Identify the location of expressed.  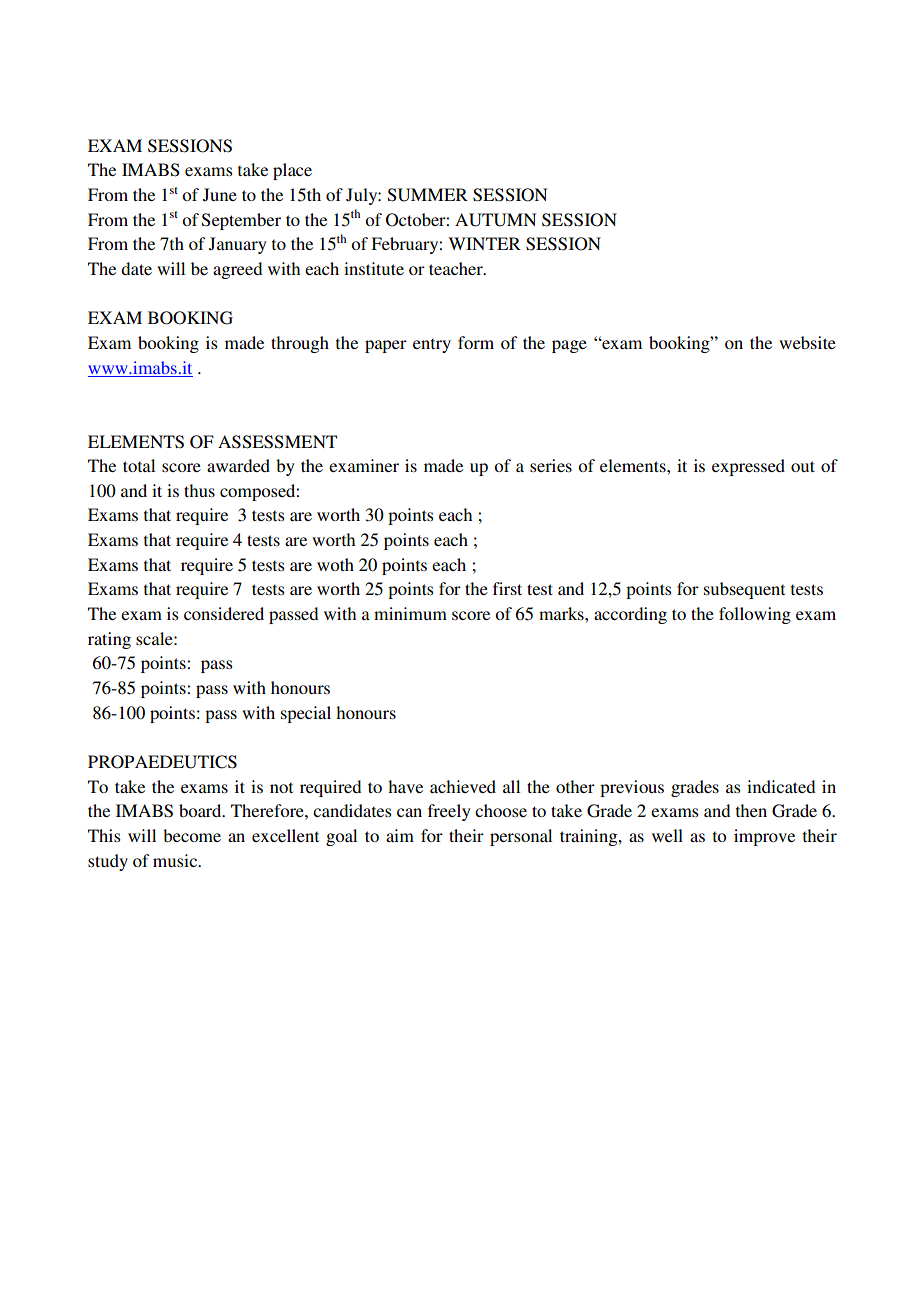
(748, 467).
